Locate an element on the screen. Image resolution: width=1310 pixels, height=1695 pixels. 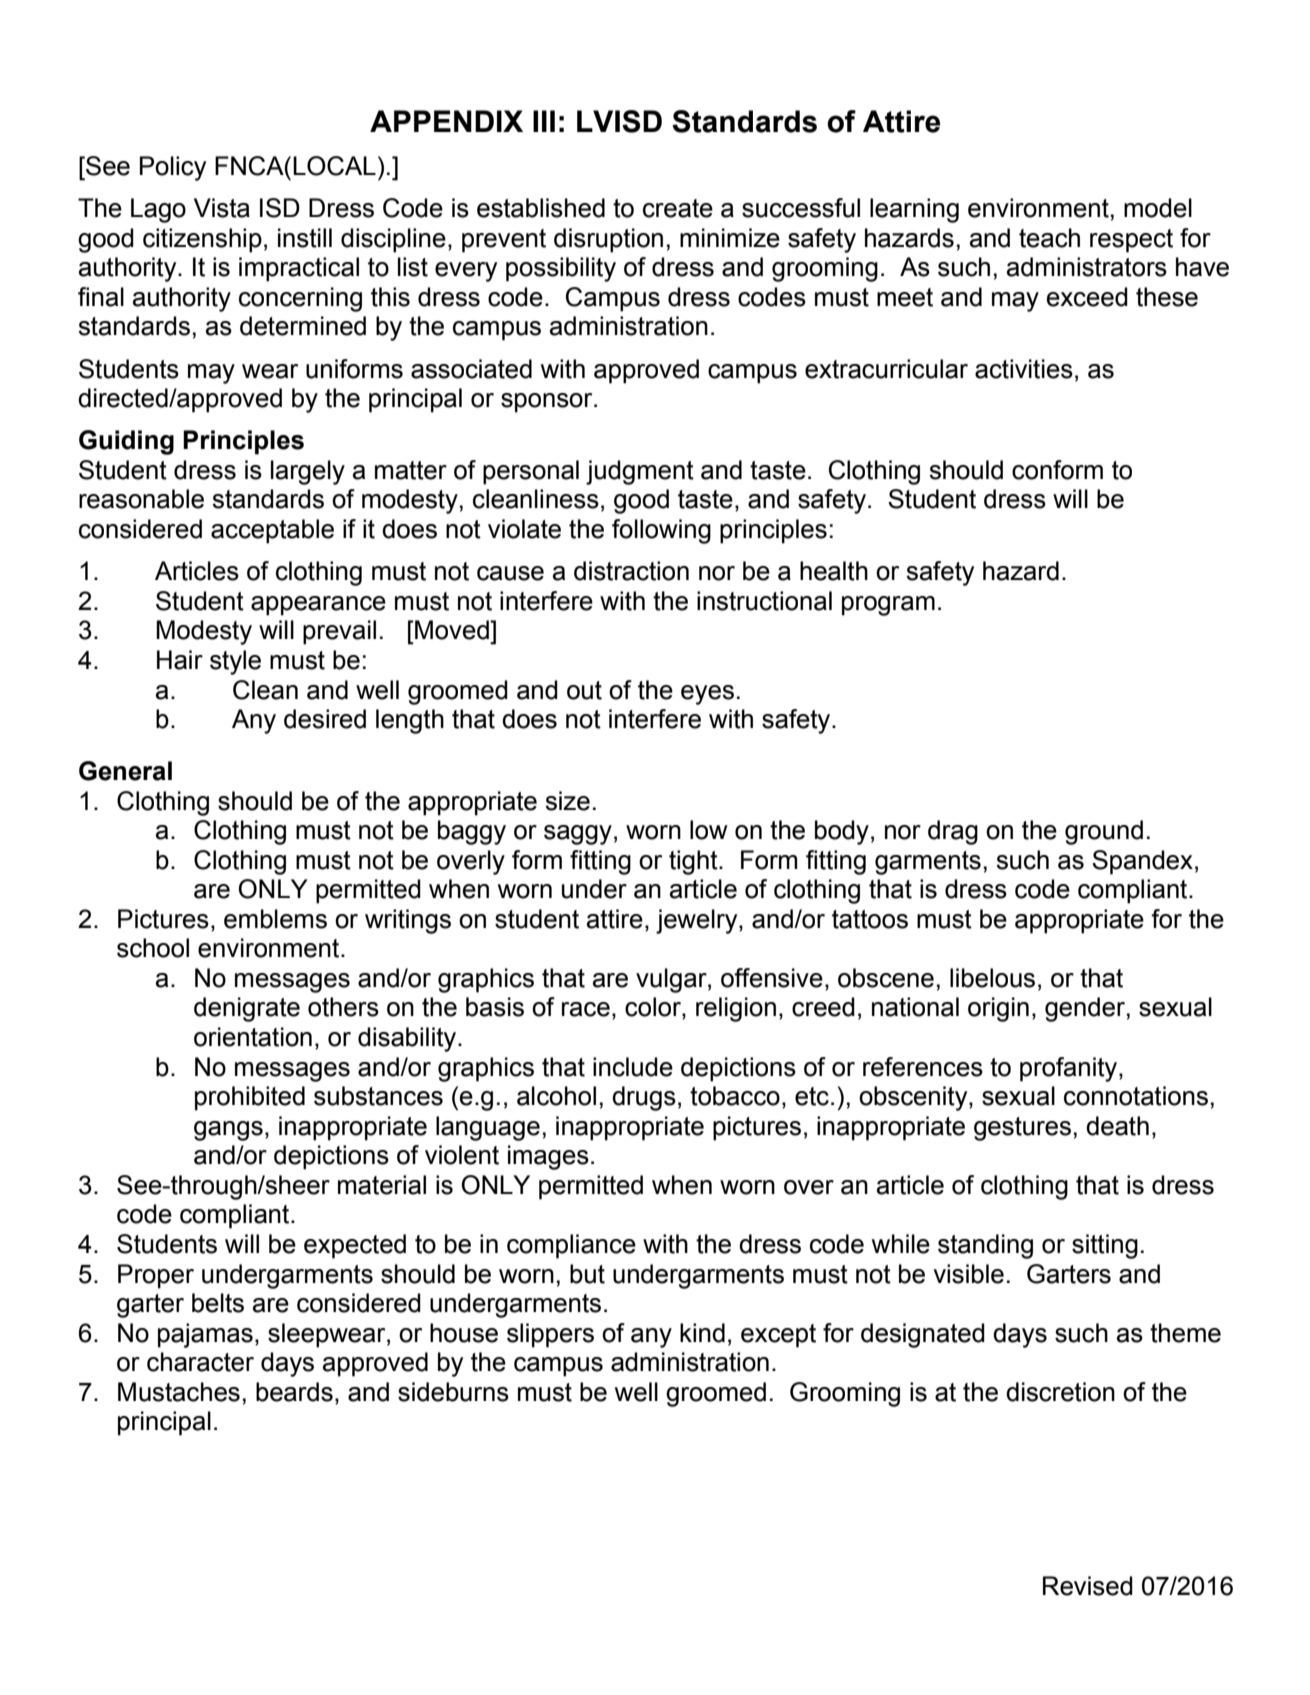
create is located at coordinates (678, 208).
